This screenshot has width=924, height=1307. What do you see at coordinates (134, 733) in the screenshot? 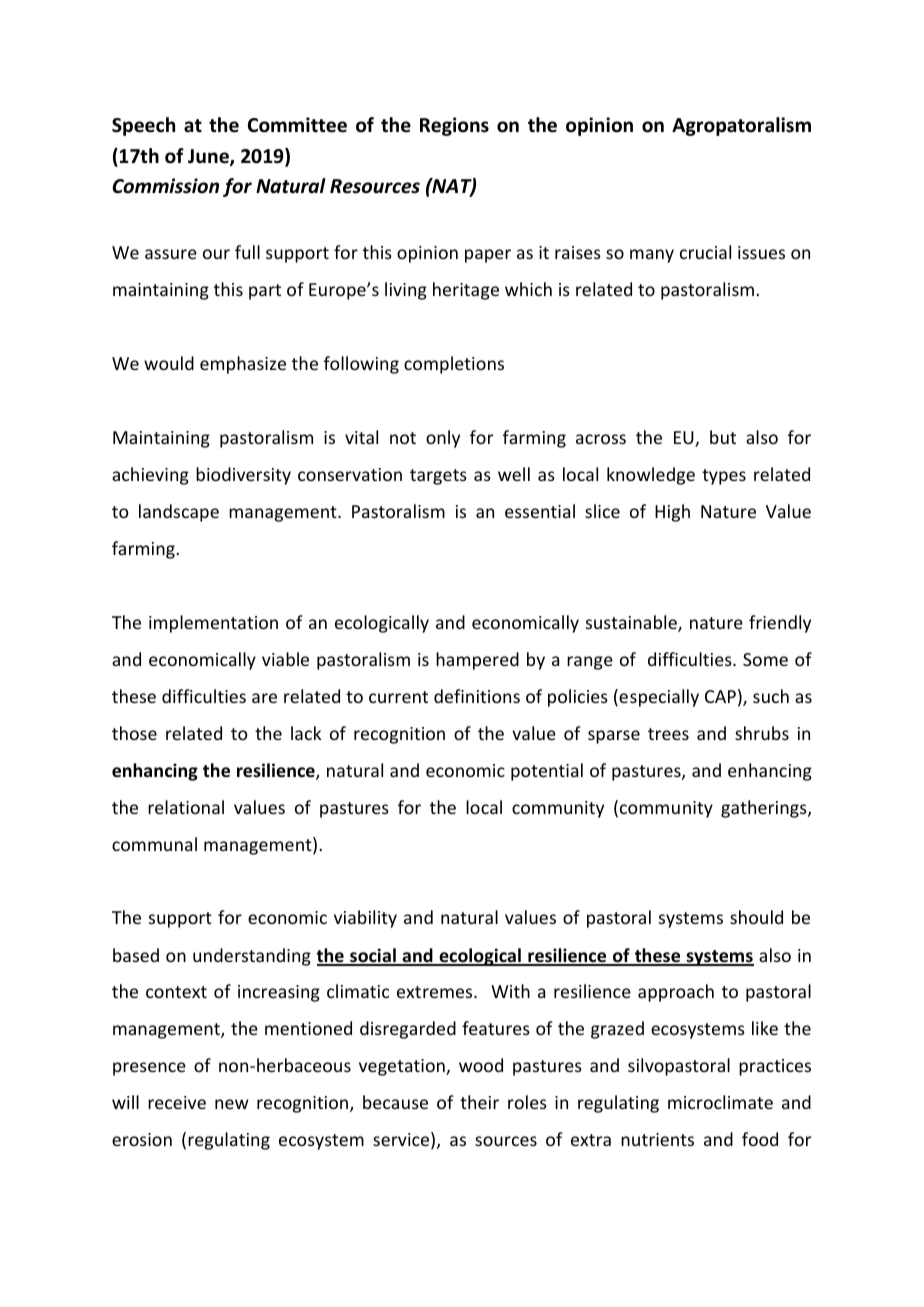
I see `those` at bounding box center [134, 733].
